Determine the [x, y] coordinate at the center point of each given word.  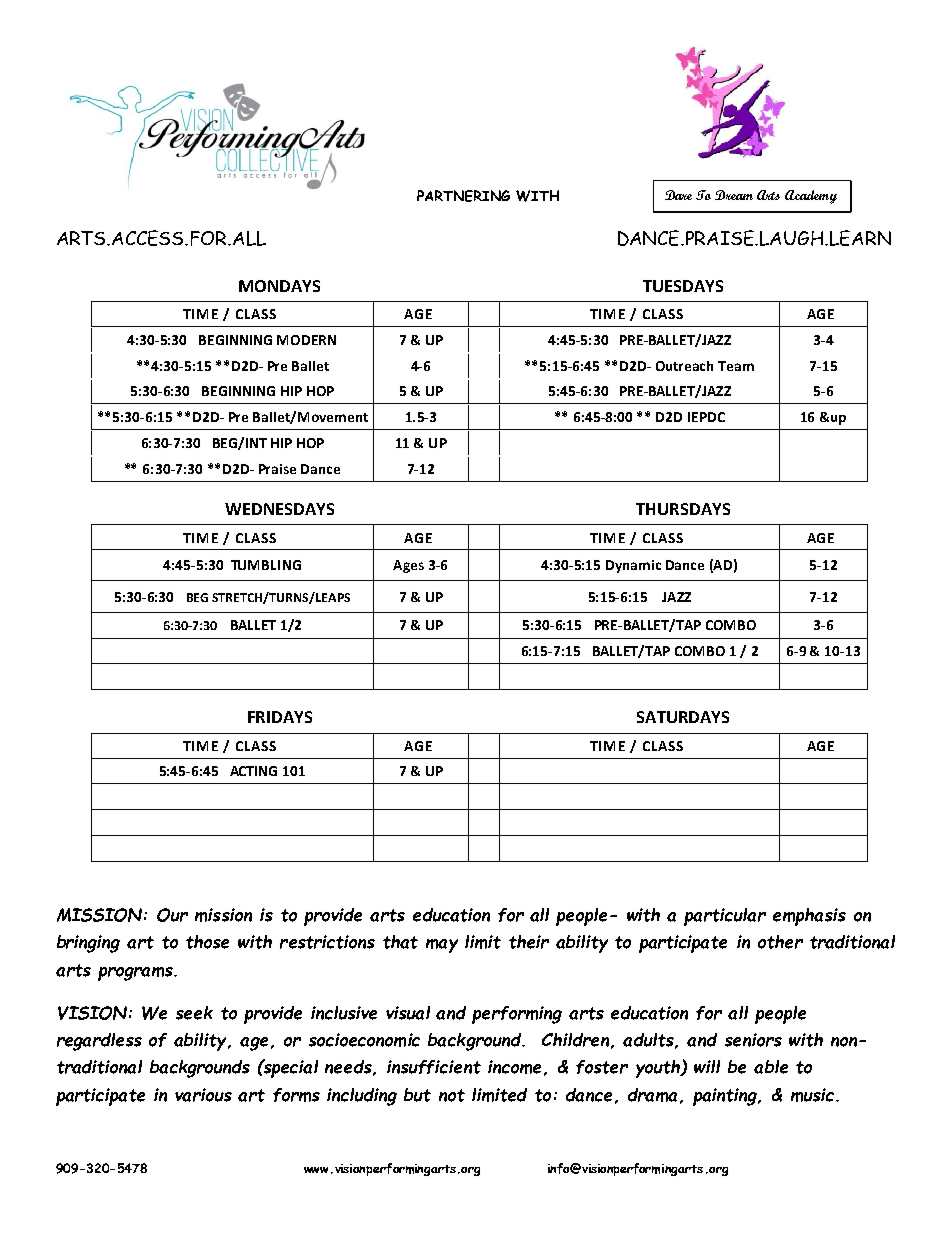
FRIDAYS [280, 717]
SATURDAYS [683, 717]
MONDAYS [279, 286]
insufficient [434, 1067]
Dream [734, 195]
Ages [408, 566]
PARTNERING [463, 196]
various [203, 1095]
